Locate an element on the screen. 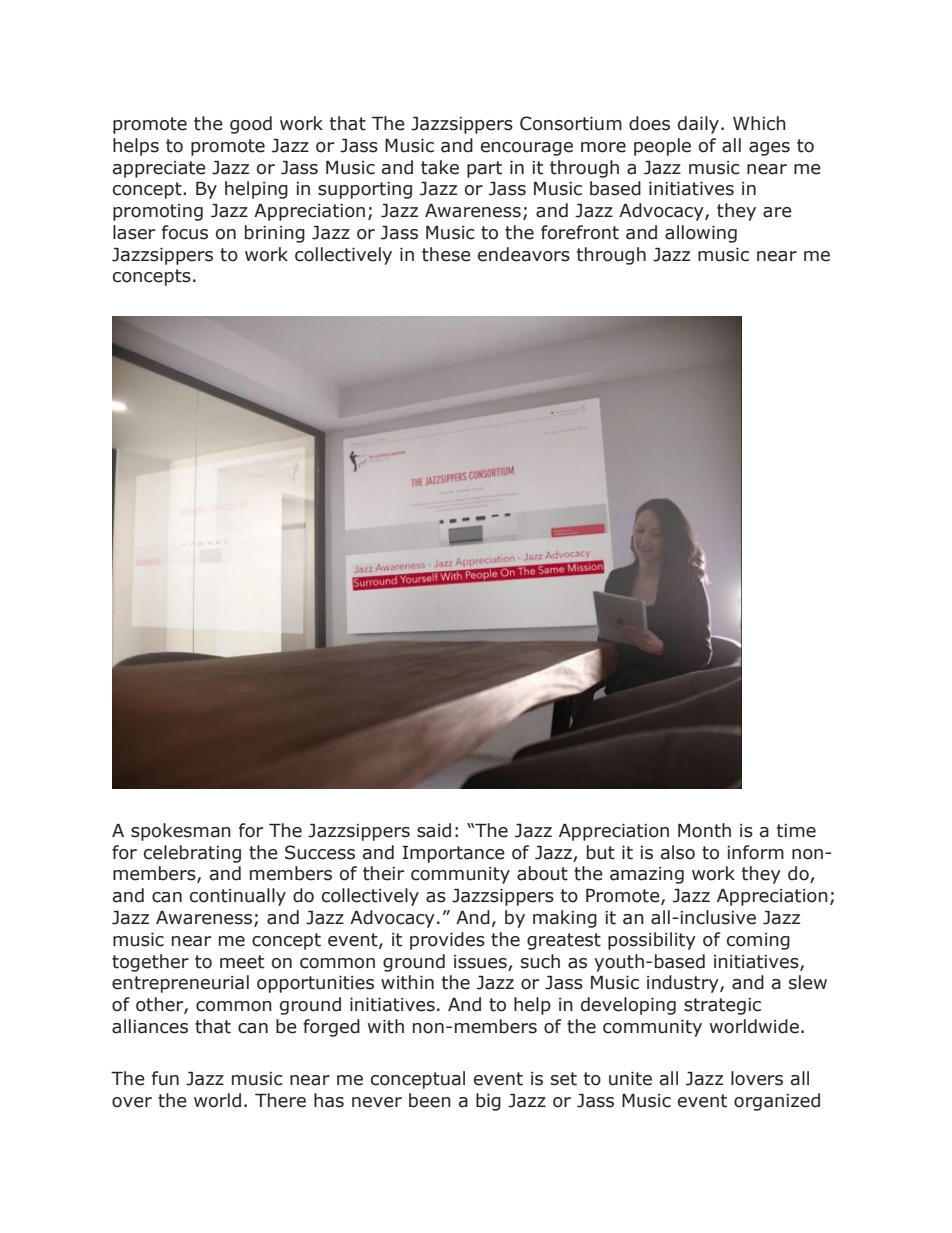 The height and width of the screenshot is (1233, 952). spokesman is located at coordinates (181, 832).
